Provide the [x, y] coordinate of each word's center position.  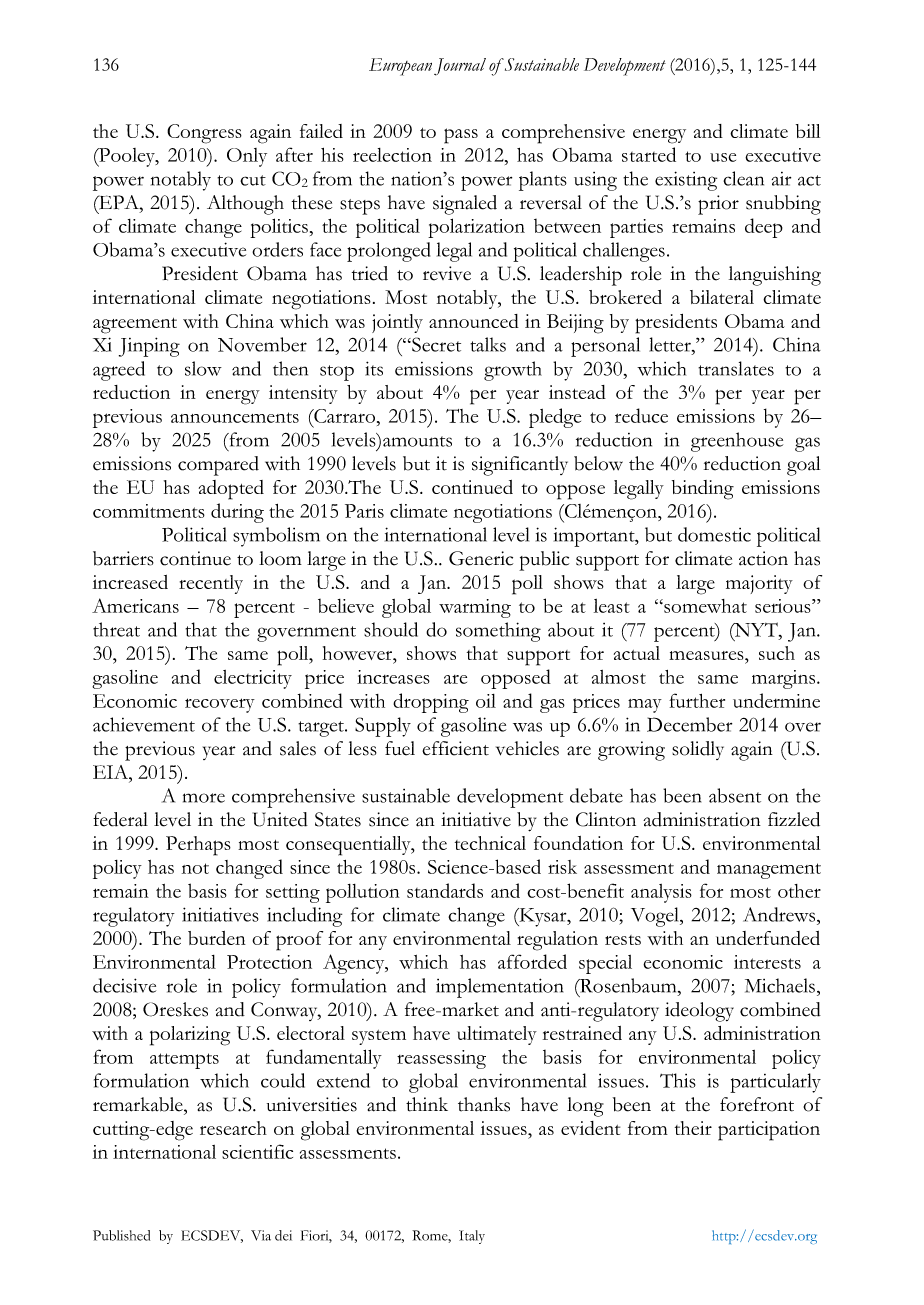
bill [808, 131]
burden [217, 938]
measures [707, 655]
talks [488, 344]
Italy [472, 1237]
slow [203, 368]
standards [445, 890]
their [693, 1128]
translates [736, 368]
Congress [204, 134]
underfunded [768, 938]
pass [461, 136]
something [498, 632]
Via [261, 1235]
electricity [253, 679]
